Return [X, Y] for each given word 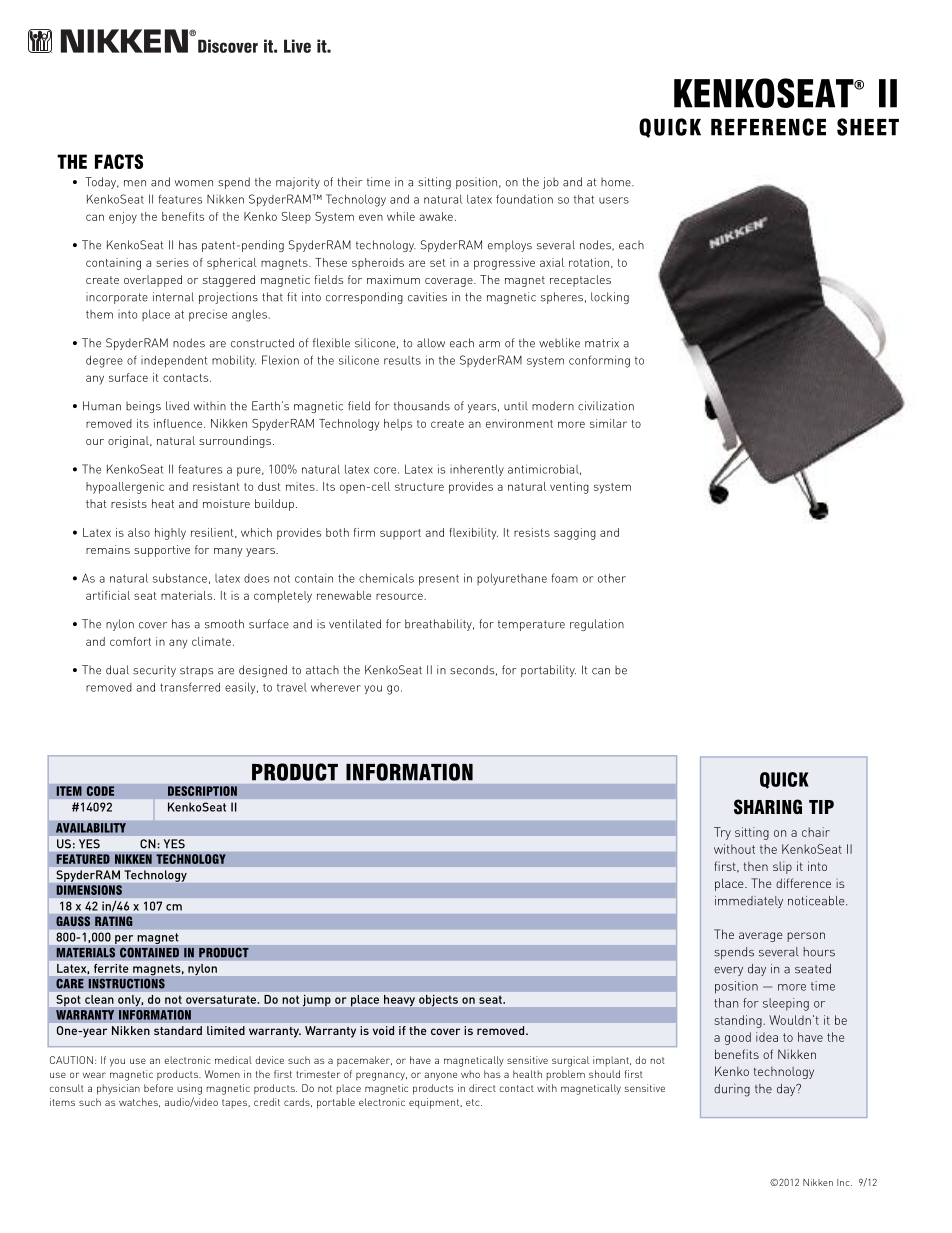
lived [177, 406]
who [470, 1074]
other [612, 578]
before [158, 1088]
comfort [130, 641]
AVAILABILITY [91, 828]
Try [722, 833]
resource [400, 596]
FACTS [119, 161]
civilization [606, 406]
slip [782, 867]
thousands [422, 406]
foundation [524, 199]
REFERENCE [768, 127]
